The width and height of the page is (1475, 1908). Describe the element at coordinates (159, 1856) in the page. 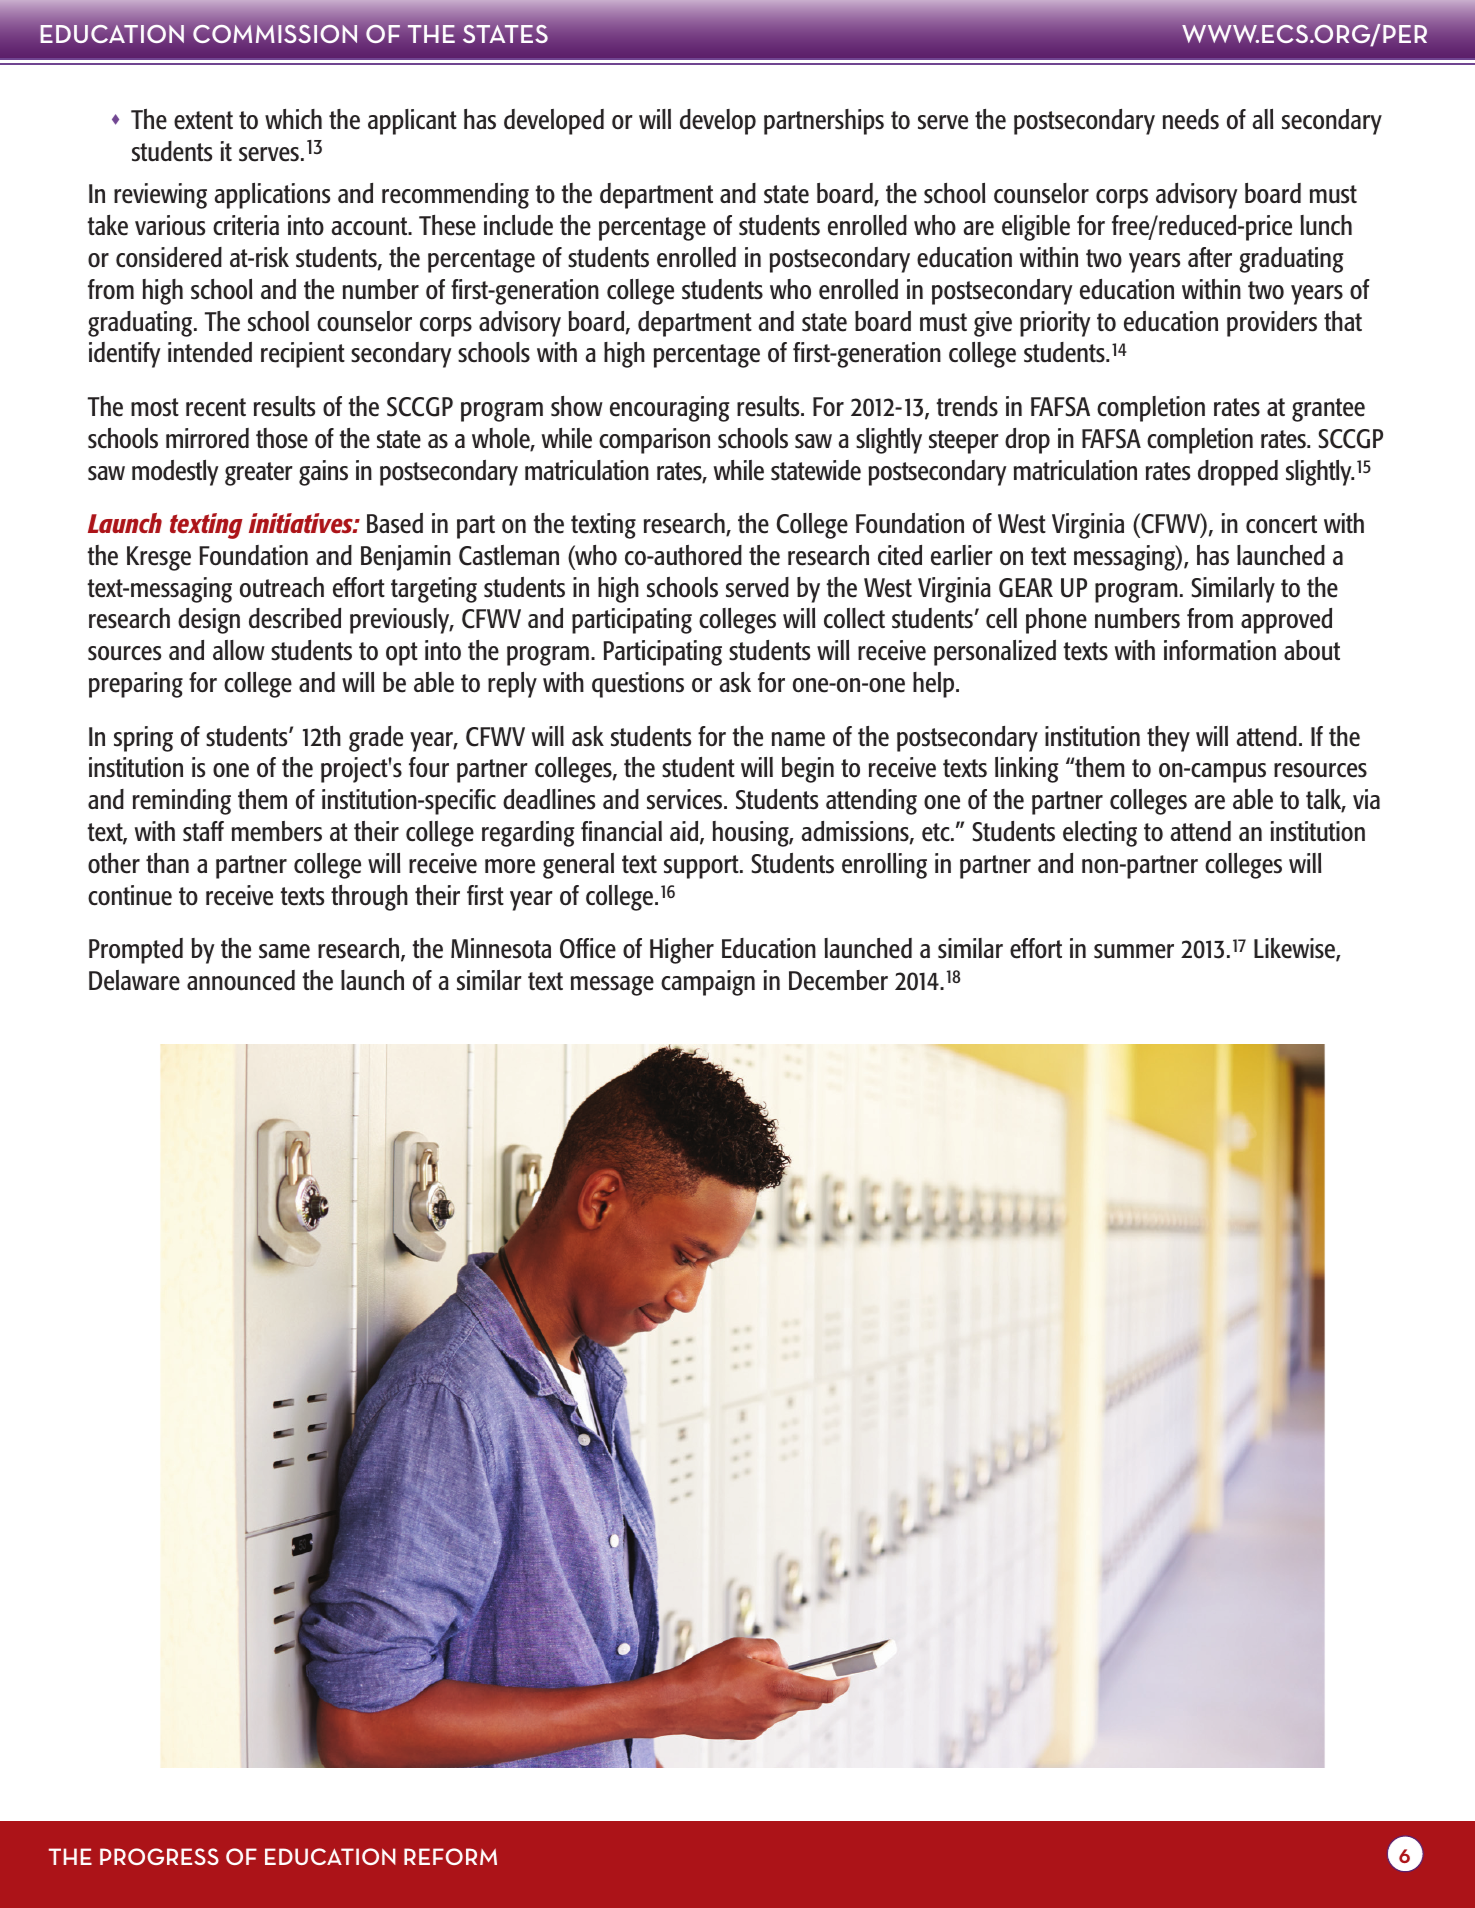

I see `PROGRESS` at that location.
